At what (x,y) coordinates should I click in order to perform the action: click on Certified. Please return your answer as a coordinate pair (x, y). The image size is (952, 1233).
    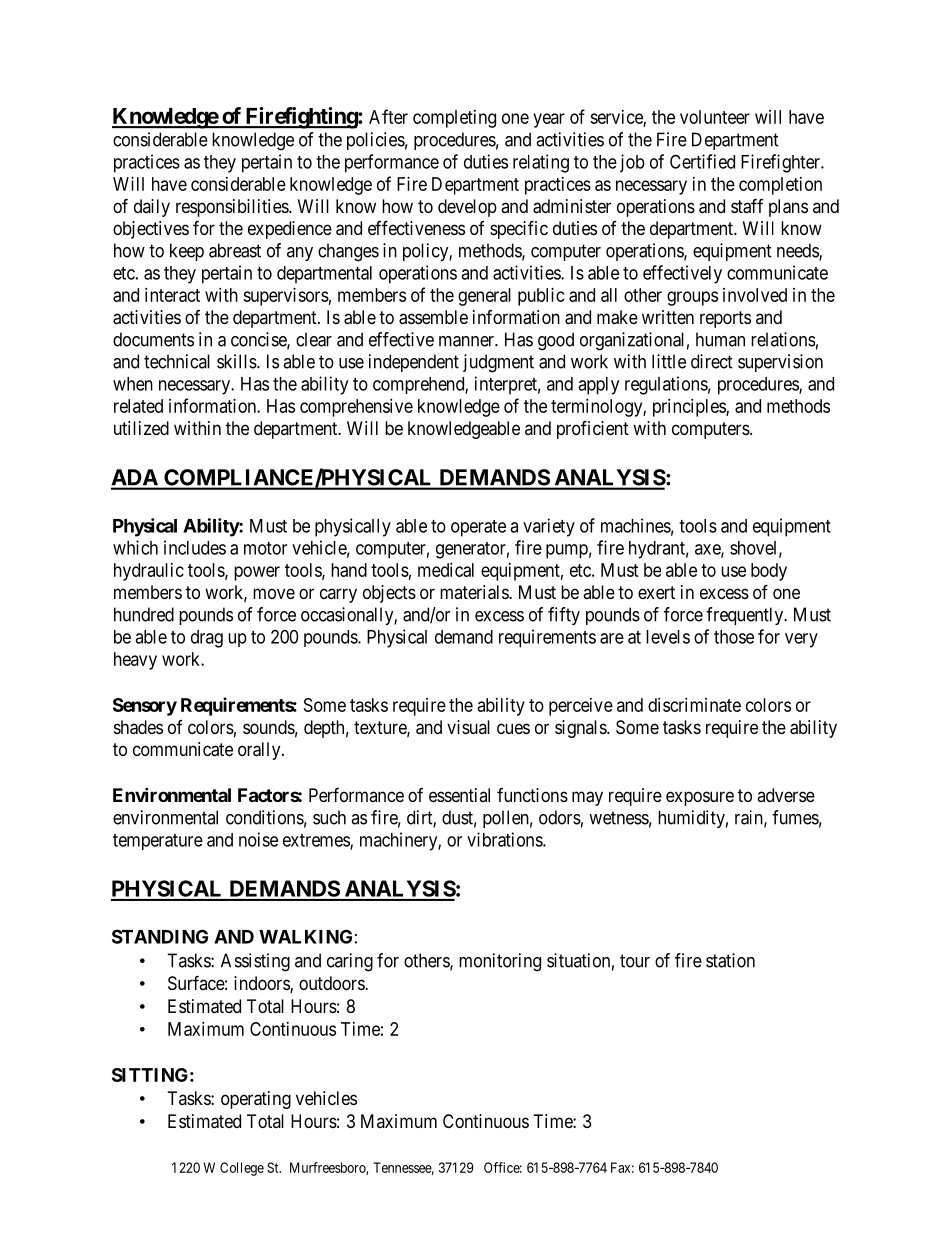
    Looking at the image, I should click on (702, 161).
